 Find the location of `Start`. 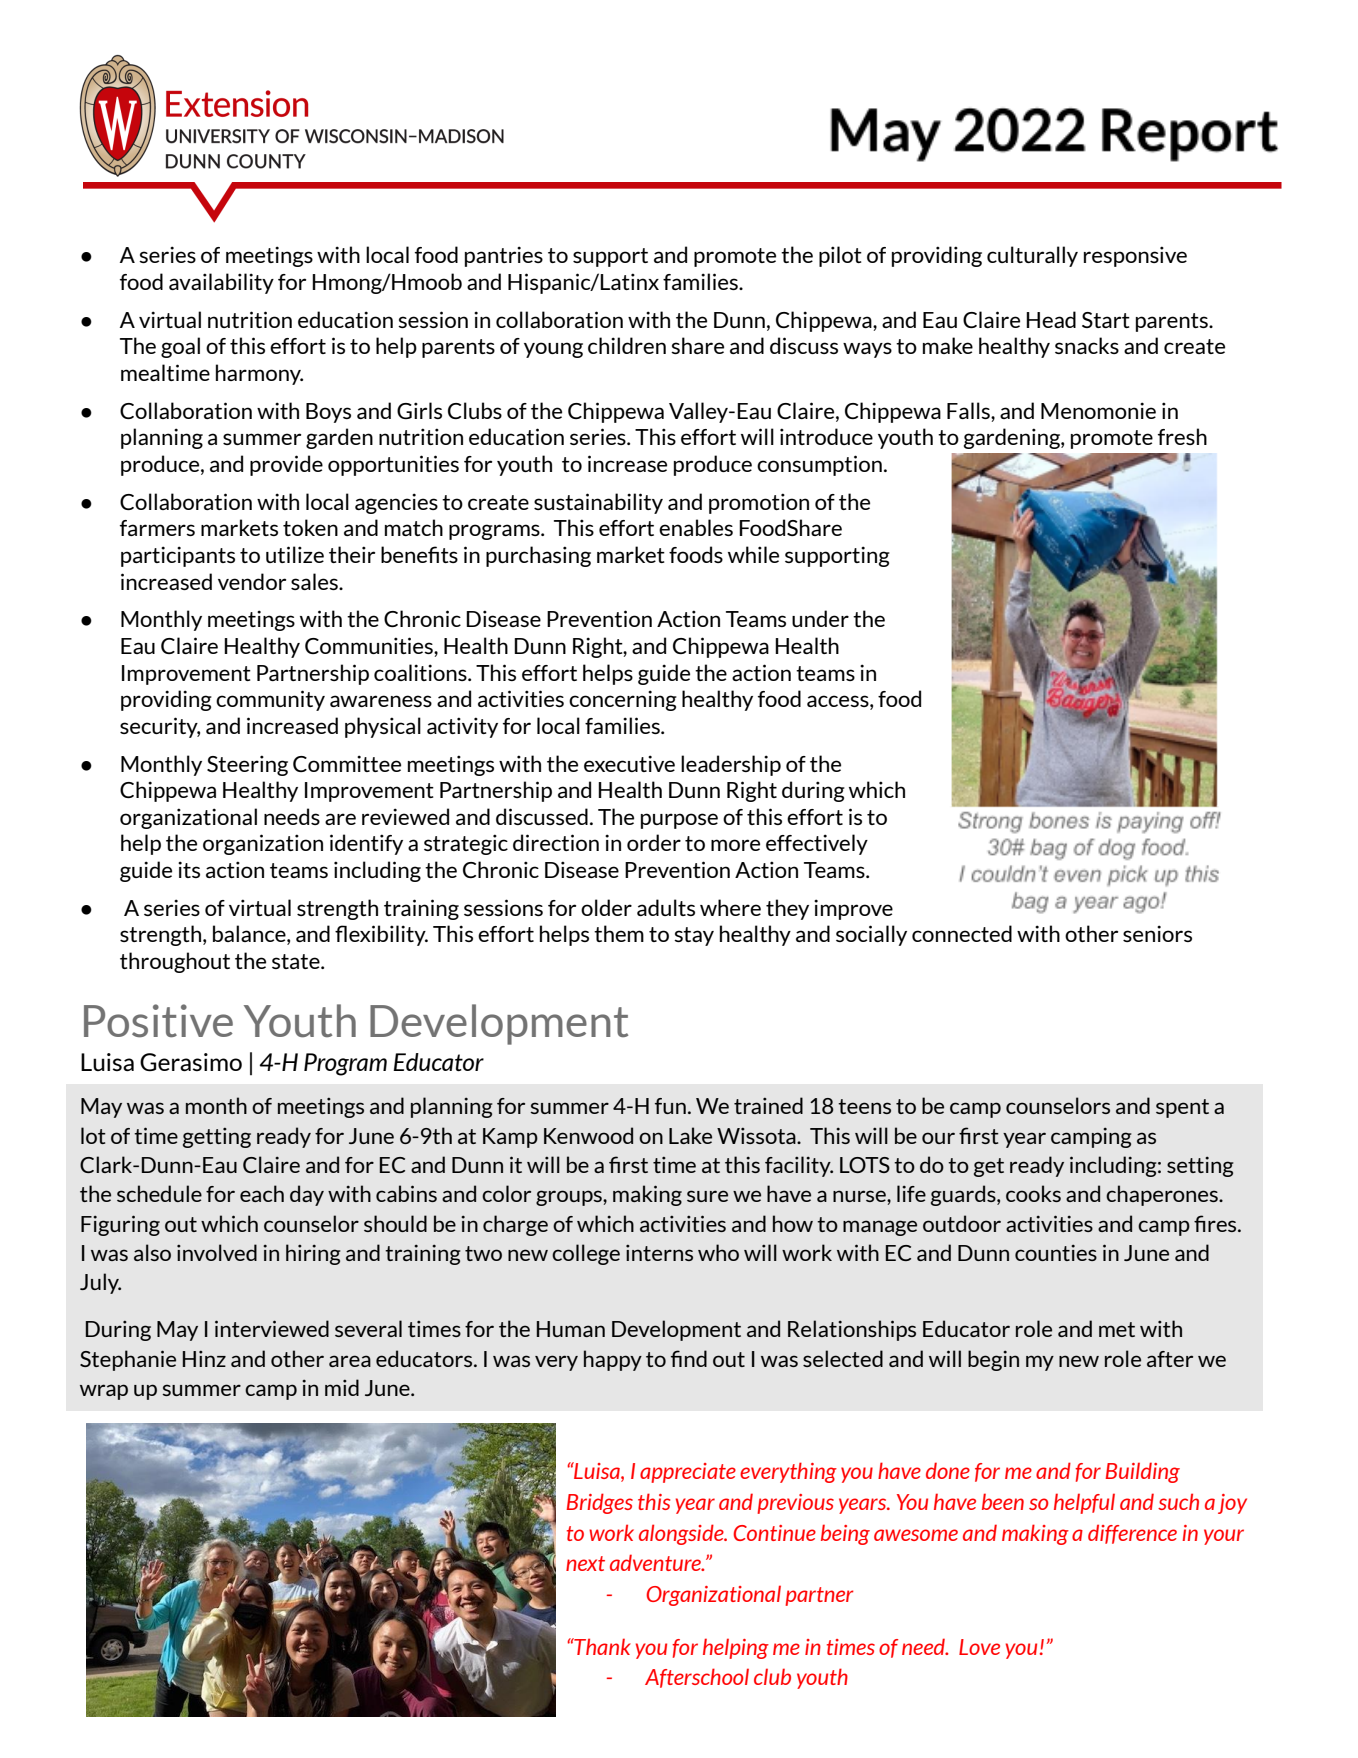

Start is located at coordinates (1106, 320).
